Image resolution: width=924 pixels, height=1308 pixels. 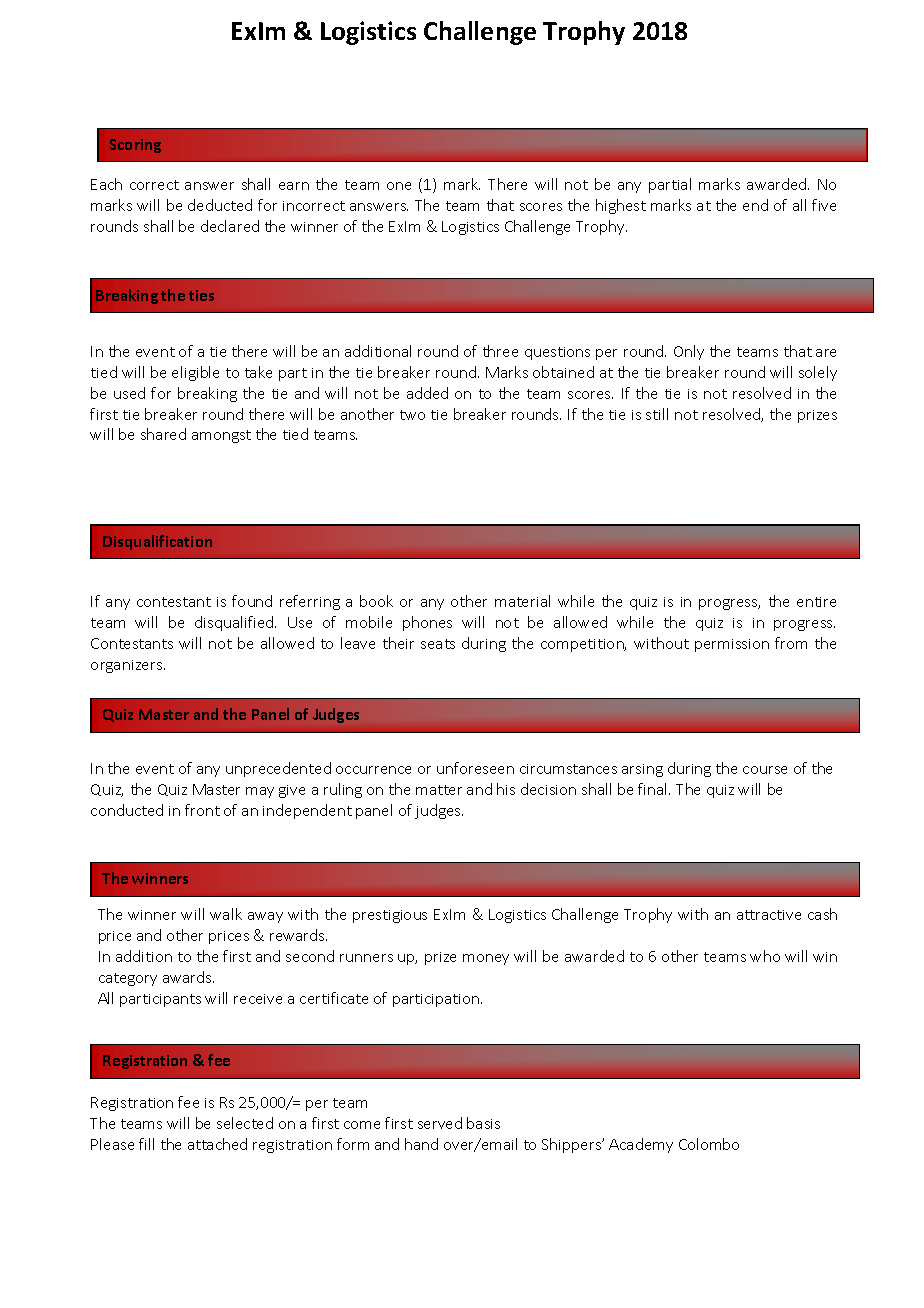 What do you see at coordinates (765, 770) in the image?
I see `course` at bounding box center [765, 770].
